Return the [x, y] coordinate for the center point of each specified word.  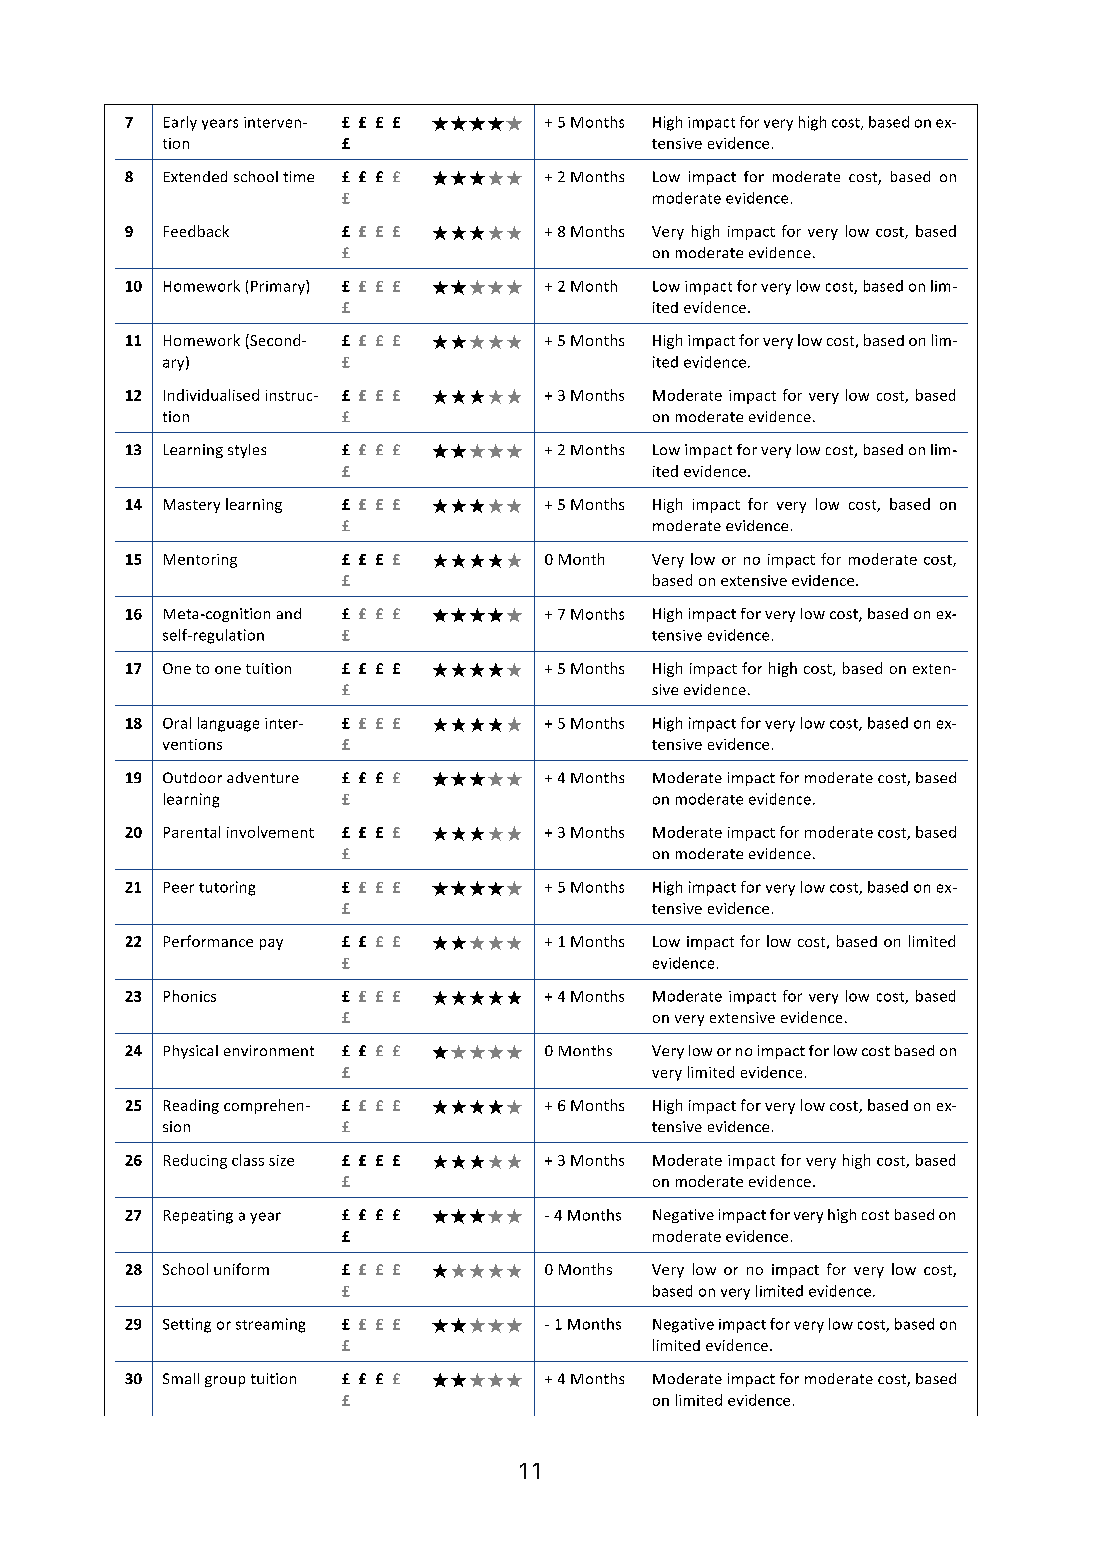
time [298, 176]
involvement [270, 832]
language [228, 724]
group [225, 1381]
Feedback [196, 231]
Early [180, 123]
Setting [187, 1325]
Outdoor [192, 777]
